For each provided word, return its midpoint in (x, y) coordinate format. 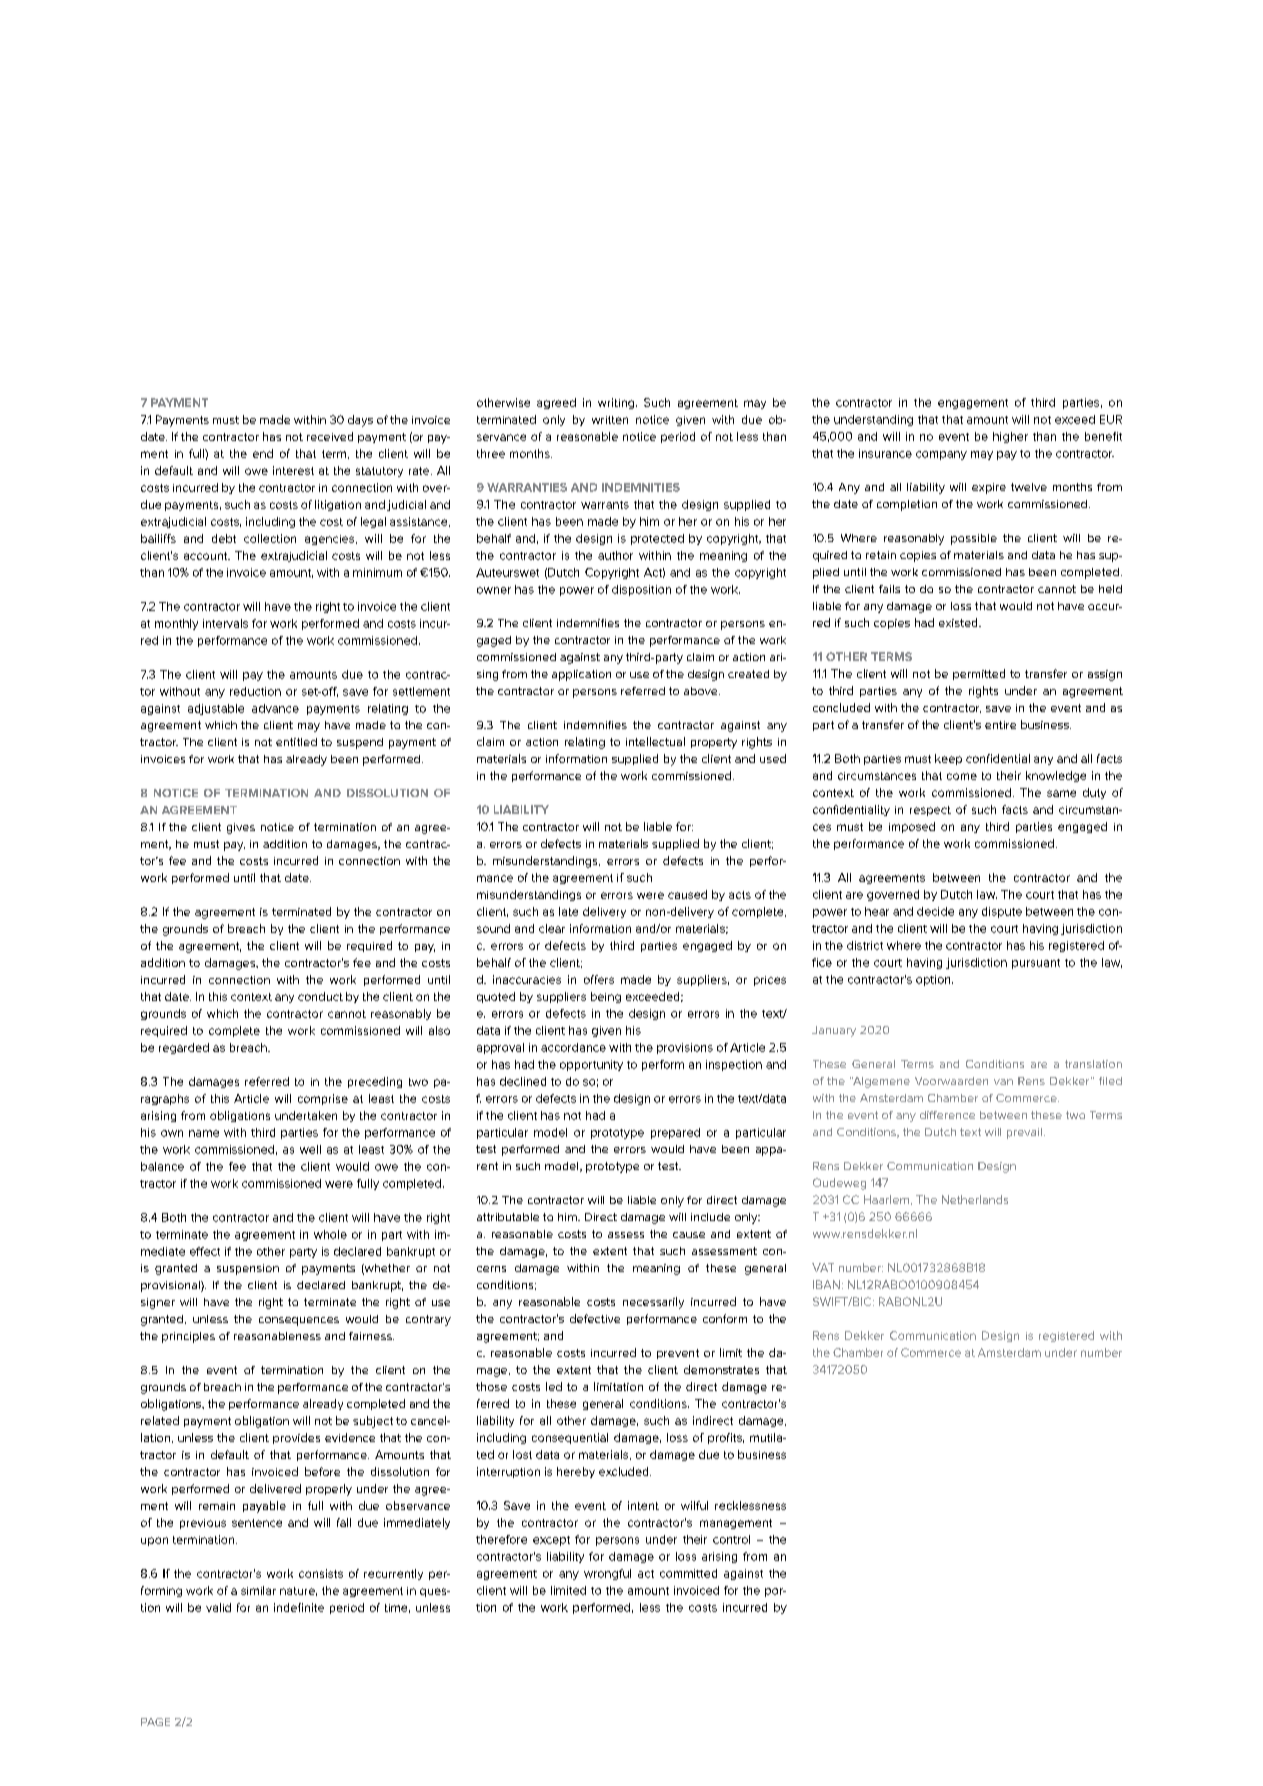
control (731, 1539)
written (610, 420)
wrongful (607, 1574)
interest (293, 470)
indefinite (299, 1607)
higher (1010, 437)
